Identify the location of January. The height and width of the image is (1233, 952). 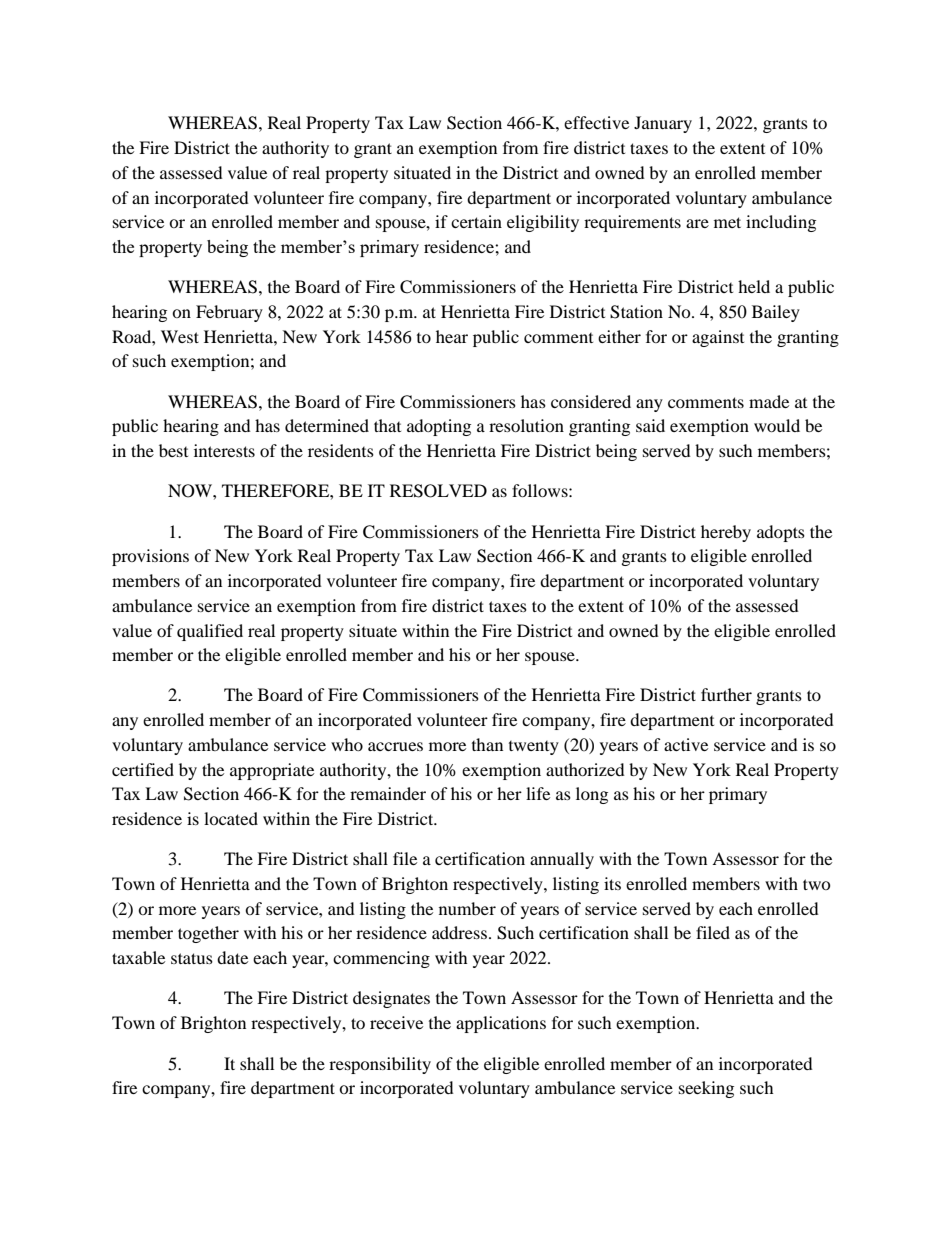
(663, 124).
